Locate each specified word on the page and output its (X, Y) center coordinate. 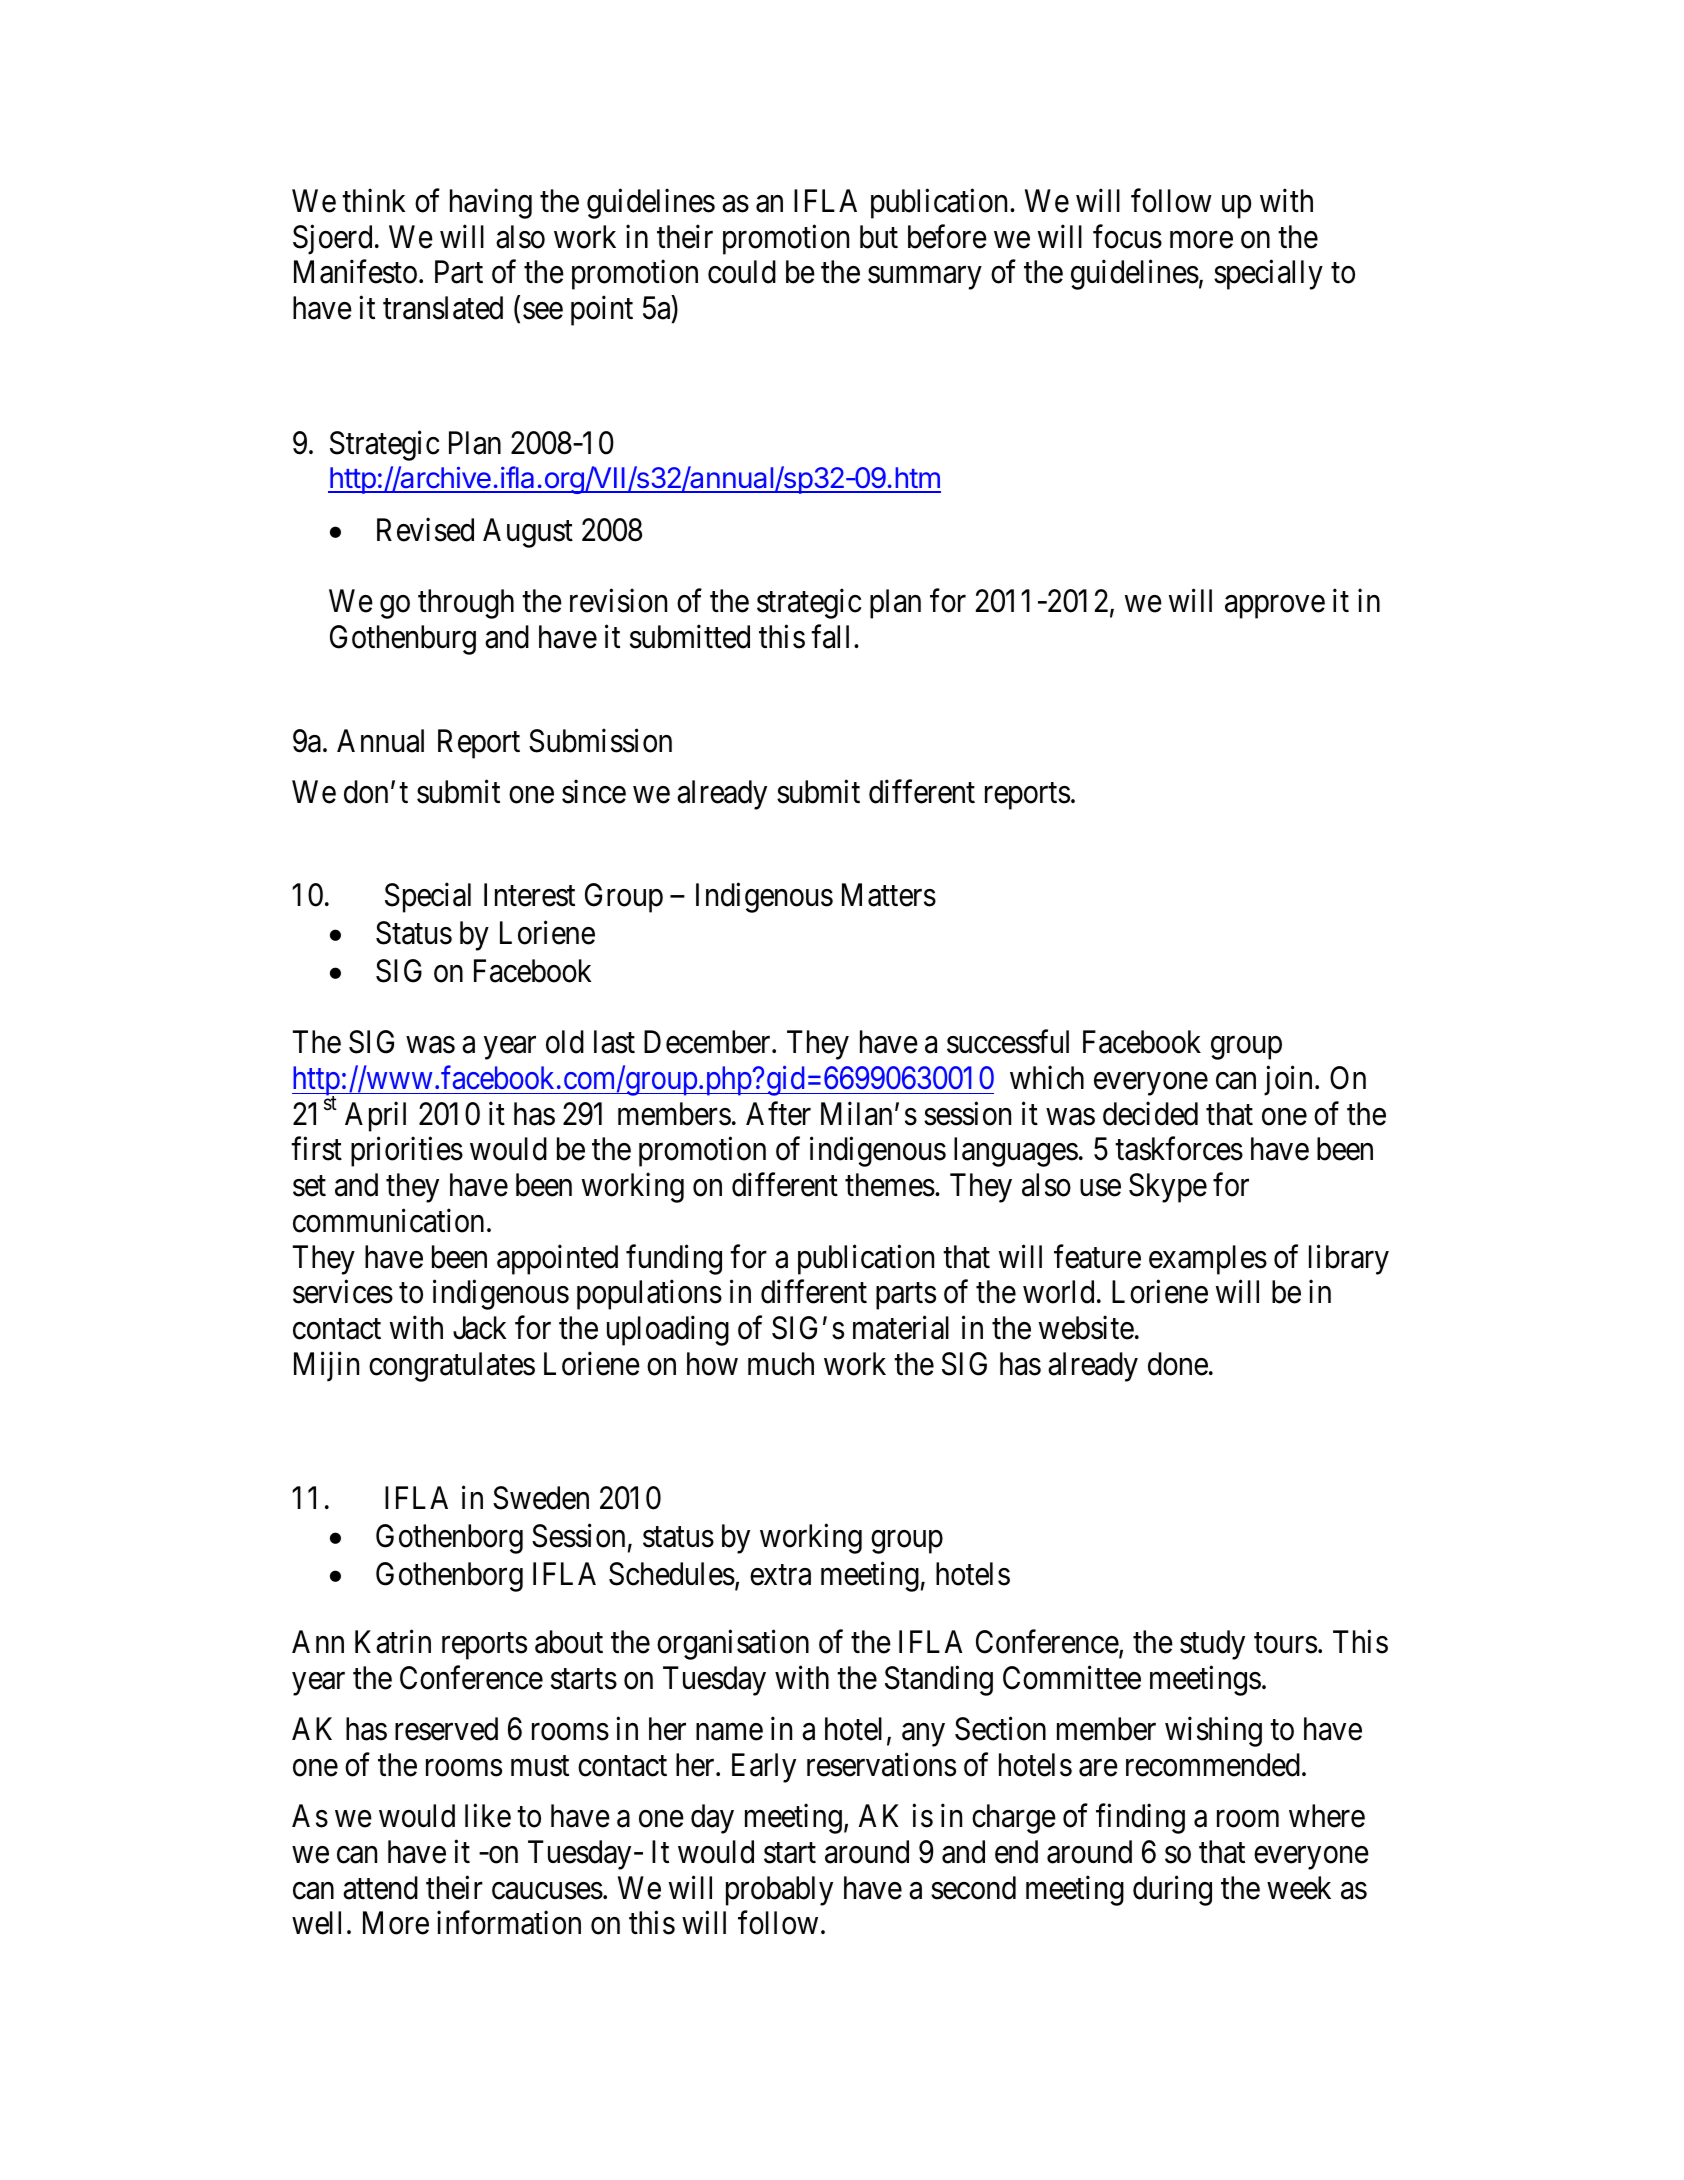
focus (1127, 236)
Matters (889, 895)
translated (443, 308)
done (1178, 1364)
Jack (479, 1328)
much (781, 1364)
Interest (529, 895)
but (879, 237)
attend (380, 1888)
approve (1275, 607)
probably (779, 1891)
